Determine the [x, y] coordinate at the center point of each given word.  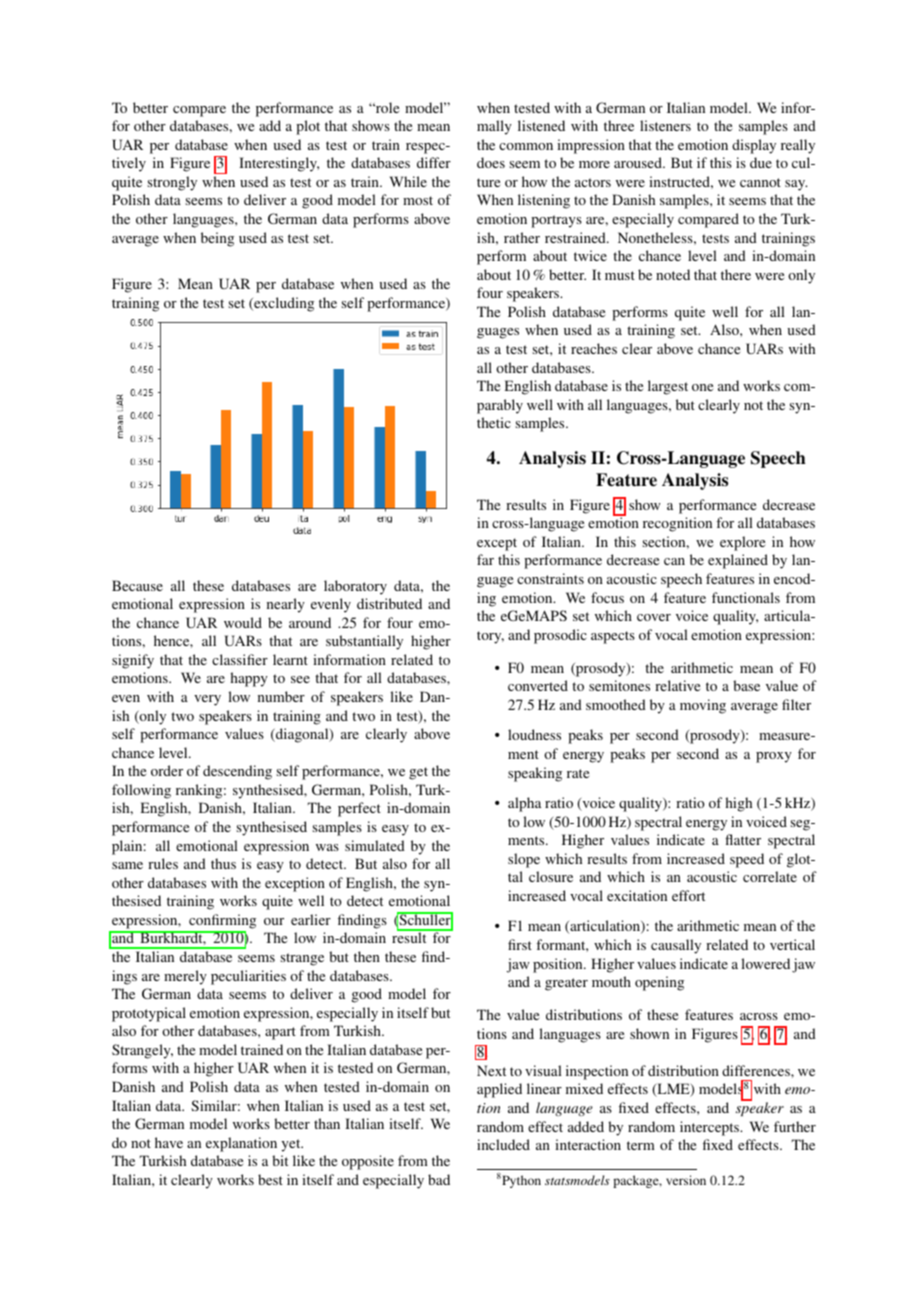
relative [677, 685]
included [503, 1144]
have [169, 1142]
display [754, 146]
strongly [172, 183]
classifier [240, 659]
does [491, 162]
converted [538, 685]
